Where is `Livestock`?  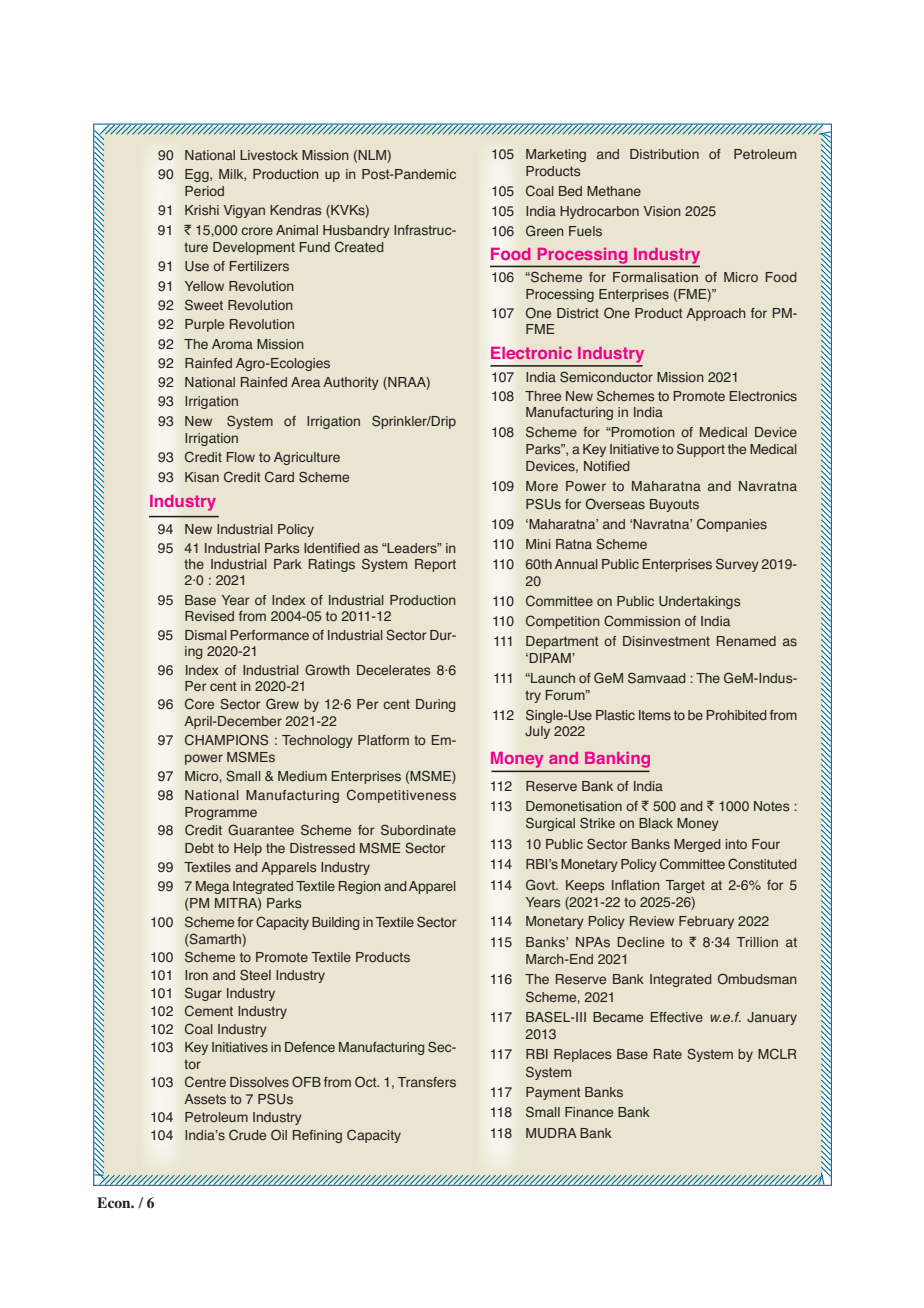 Livestock is located at coordinates (269, 155).
